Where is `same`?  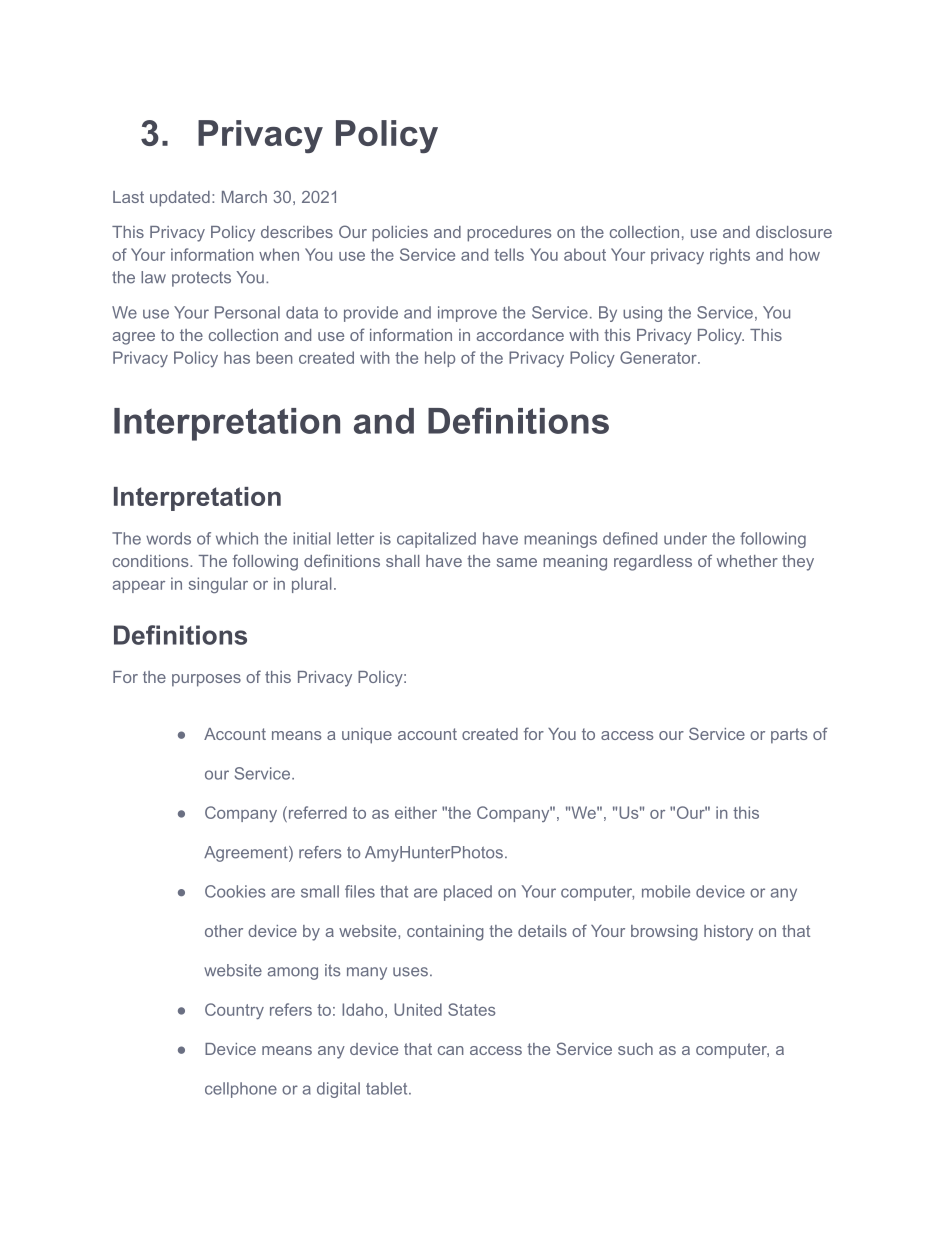
same is located at coordinates (517, 562).
